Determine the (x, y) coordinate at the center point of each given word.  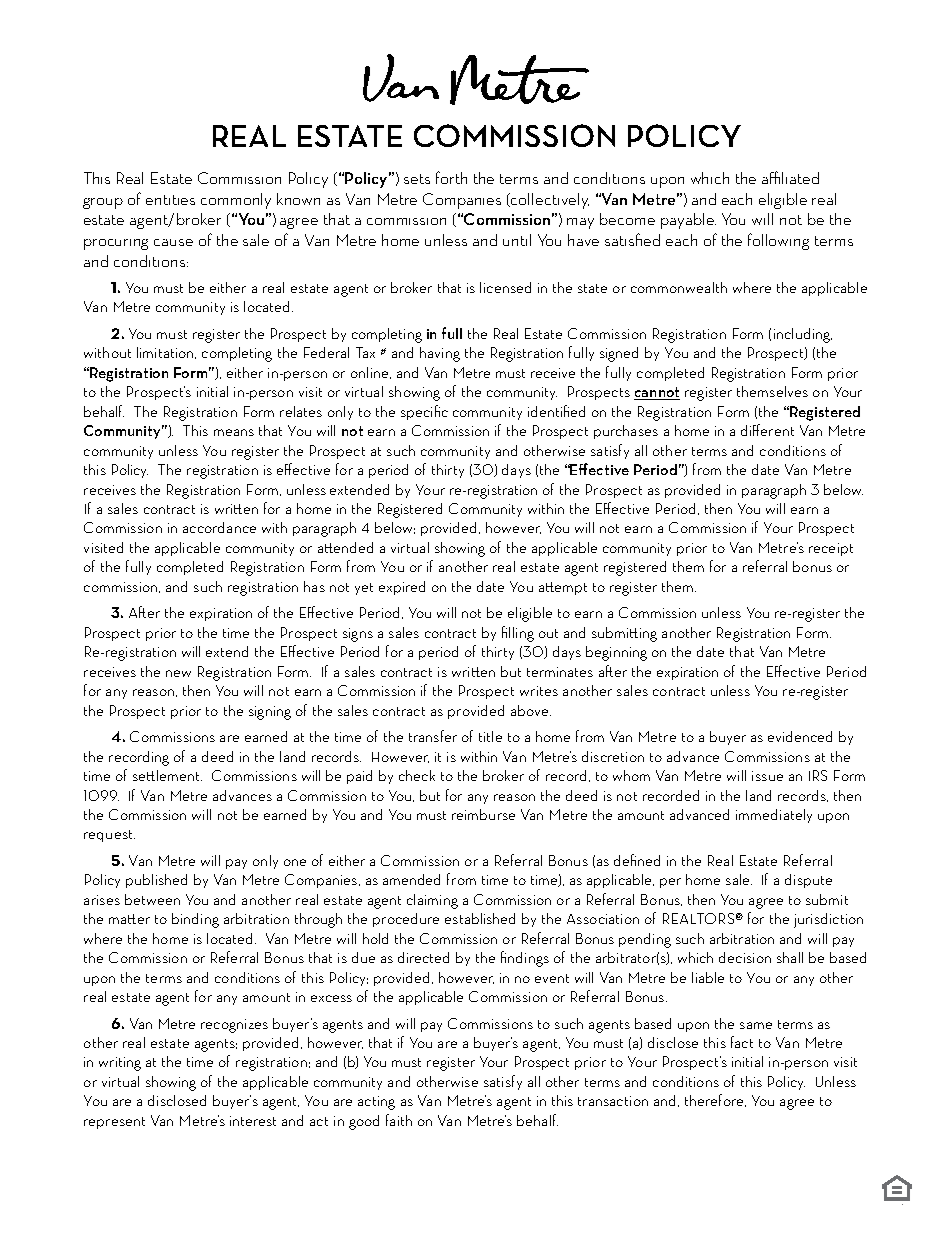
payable (688, 221)
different (767, 430)
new (178, 673)
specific (424, 412)
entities (170, 200)
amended (411, 879)
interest (253, 1121)
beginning (616, 653)
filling (518, 634)
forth (451, 177)
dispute (808, 881)
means (234, 432)
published (156, 881)
